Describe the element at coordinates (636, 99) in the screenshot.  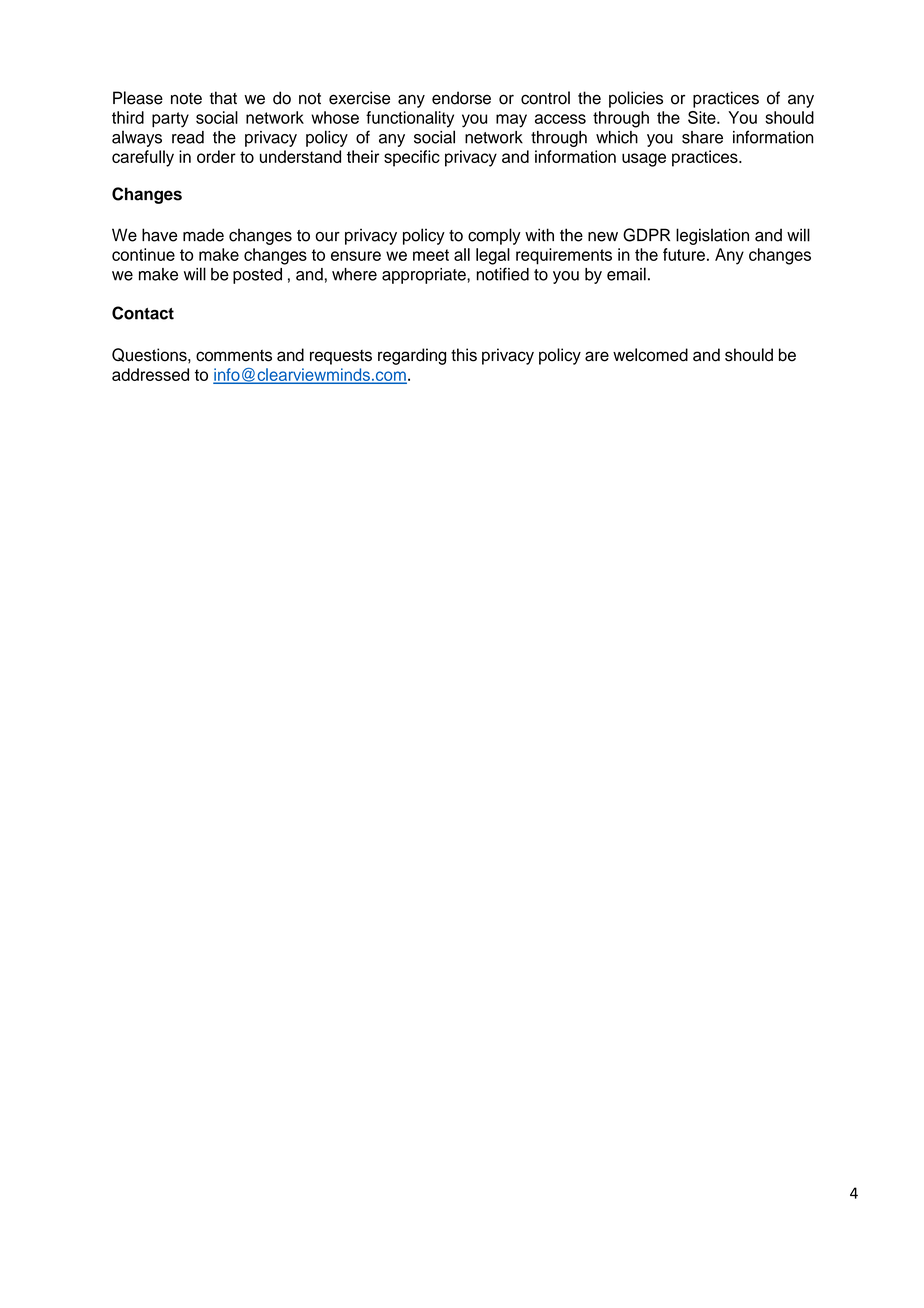
I see `policies` at that location.
